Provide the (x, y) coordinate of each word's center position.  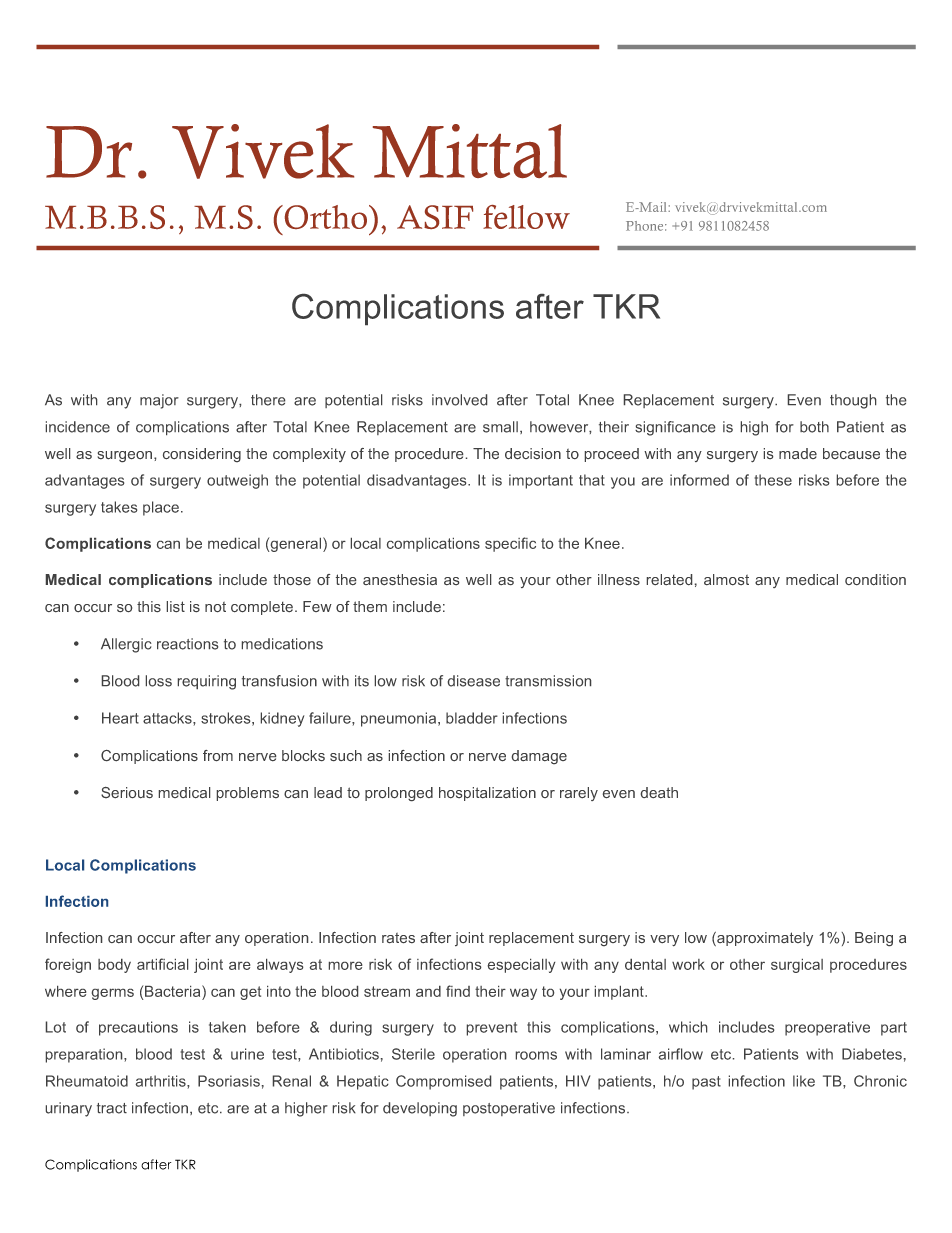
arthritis (162, 1081)
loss (159, 681)
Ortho (326, 217)
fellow (526, 217)
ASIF (435, 217)
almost (726, 579)
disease (474, 681)
